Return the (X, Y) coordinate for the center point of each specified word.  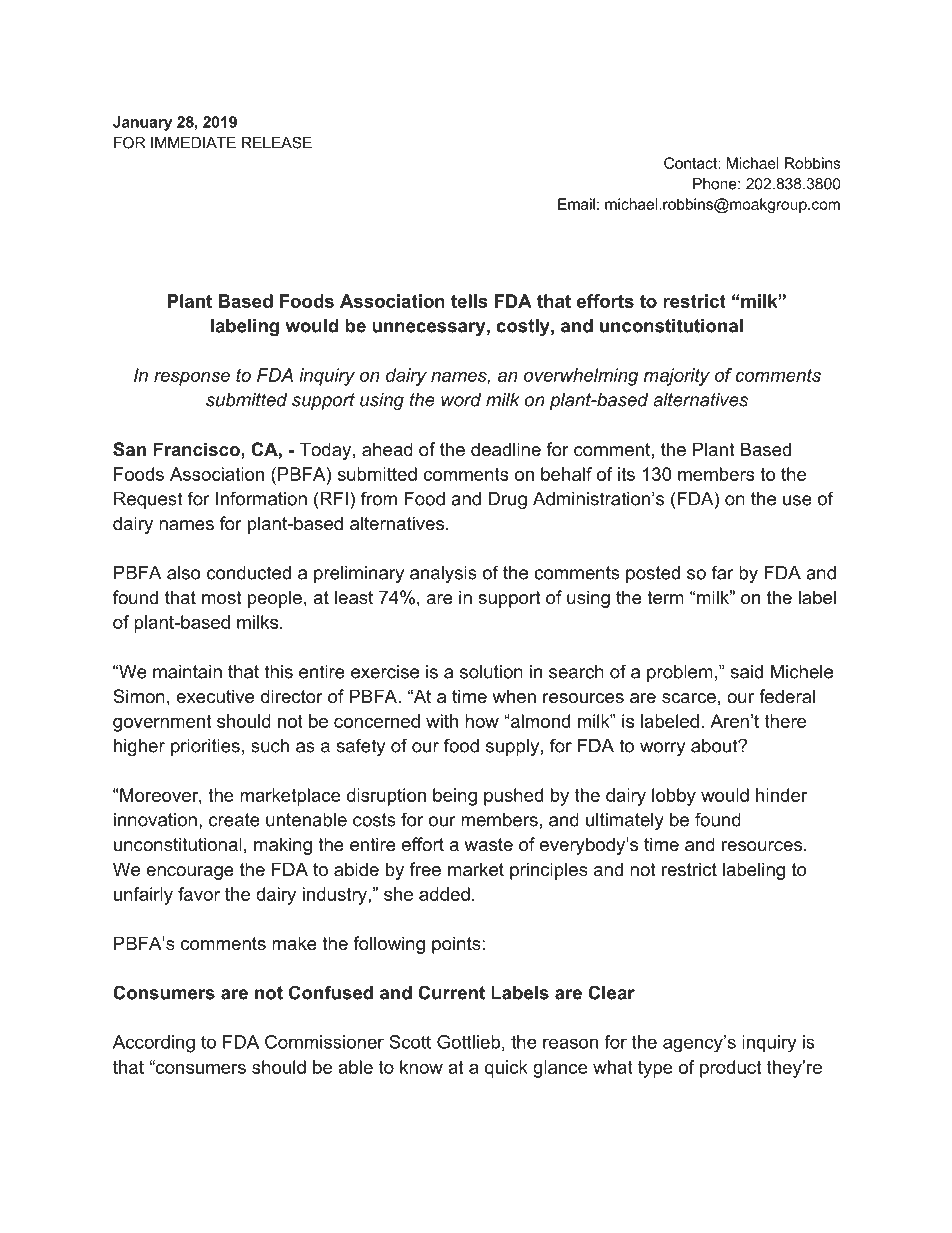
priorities (205, 747)
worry (662, 749)
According (154, 1044)
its (626, 474)
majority (677, 377)
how (482, 721)
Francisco (197, 449)
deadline (506, 449)
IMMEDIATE (193, 143)
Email (576, 204)
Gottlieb (468, 1042)
